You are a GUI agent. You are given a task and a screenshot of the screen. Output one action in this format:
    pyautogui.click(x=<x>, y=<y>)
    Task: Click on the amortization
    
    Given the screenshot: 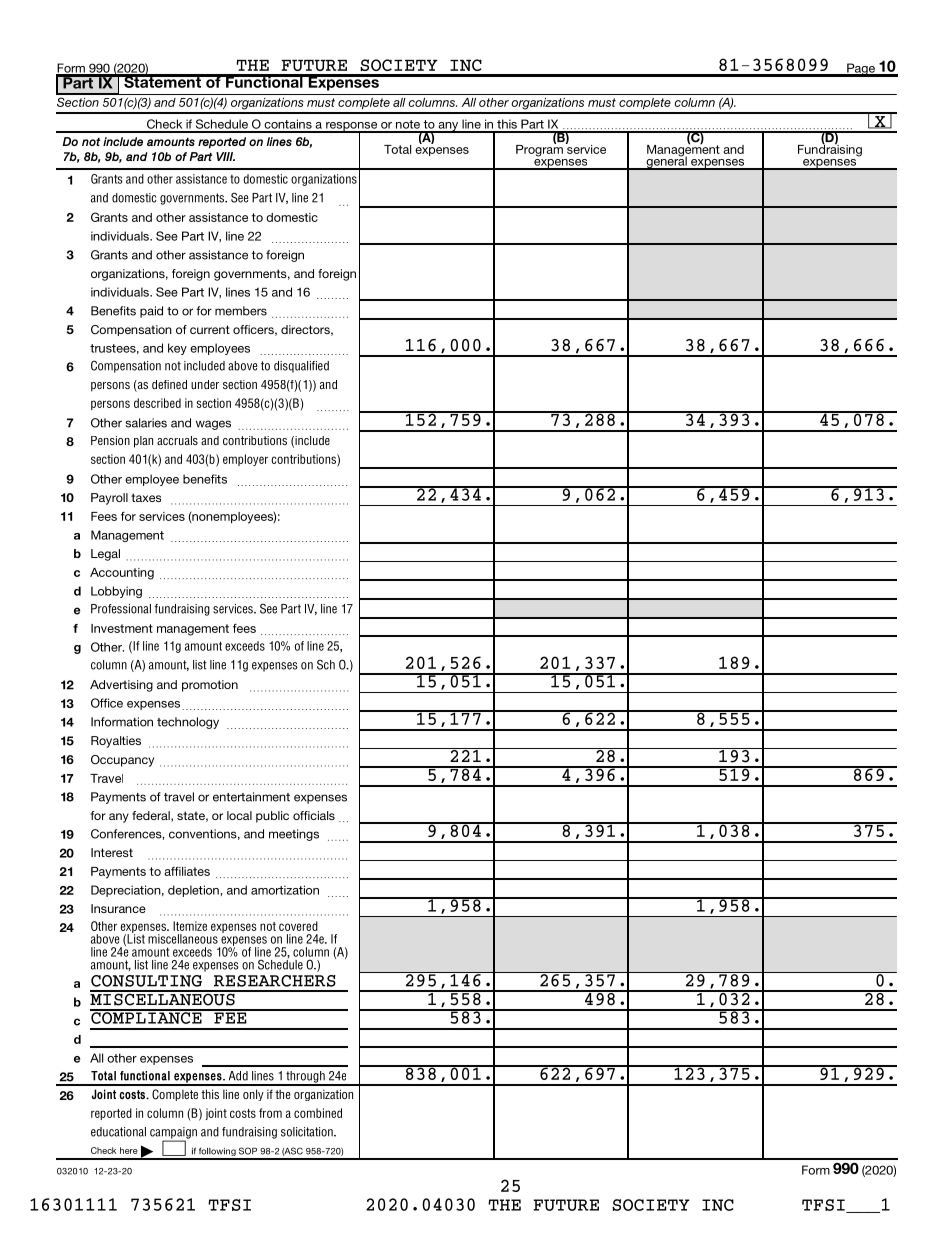 What is the action you would take?
    pyautogui.click(x=285, y=890)
